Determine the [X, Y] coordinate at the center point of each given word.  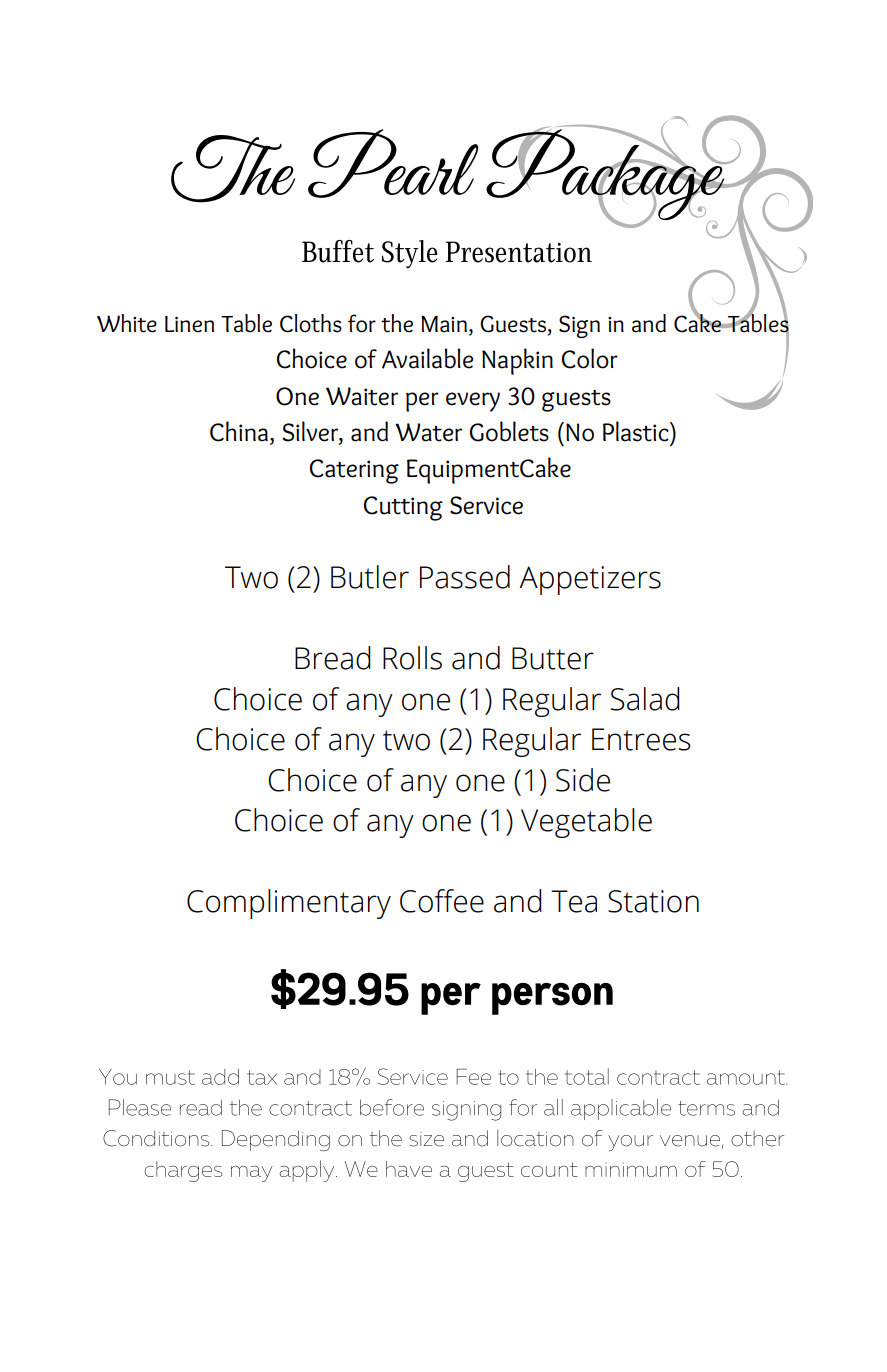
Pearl [393, 163]
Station [653, 901]
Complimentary [289, 904]
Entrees [641, 739]
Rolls [412, 658]
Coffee [442, 901]
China [239, 431]
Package [606, 174]
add [220, 1077]
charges [183, 1171]
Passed [465, 577]
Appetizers [590, 580]
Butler [370, 577]
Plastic [637, 431]
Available [427, 358]
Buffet [338, 251]
